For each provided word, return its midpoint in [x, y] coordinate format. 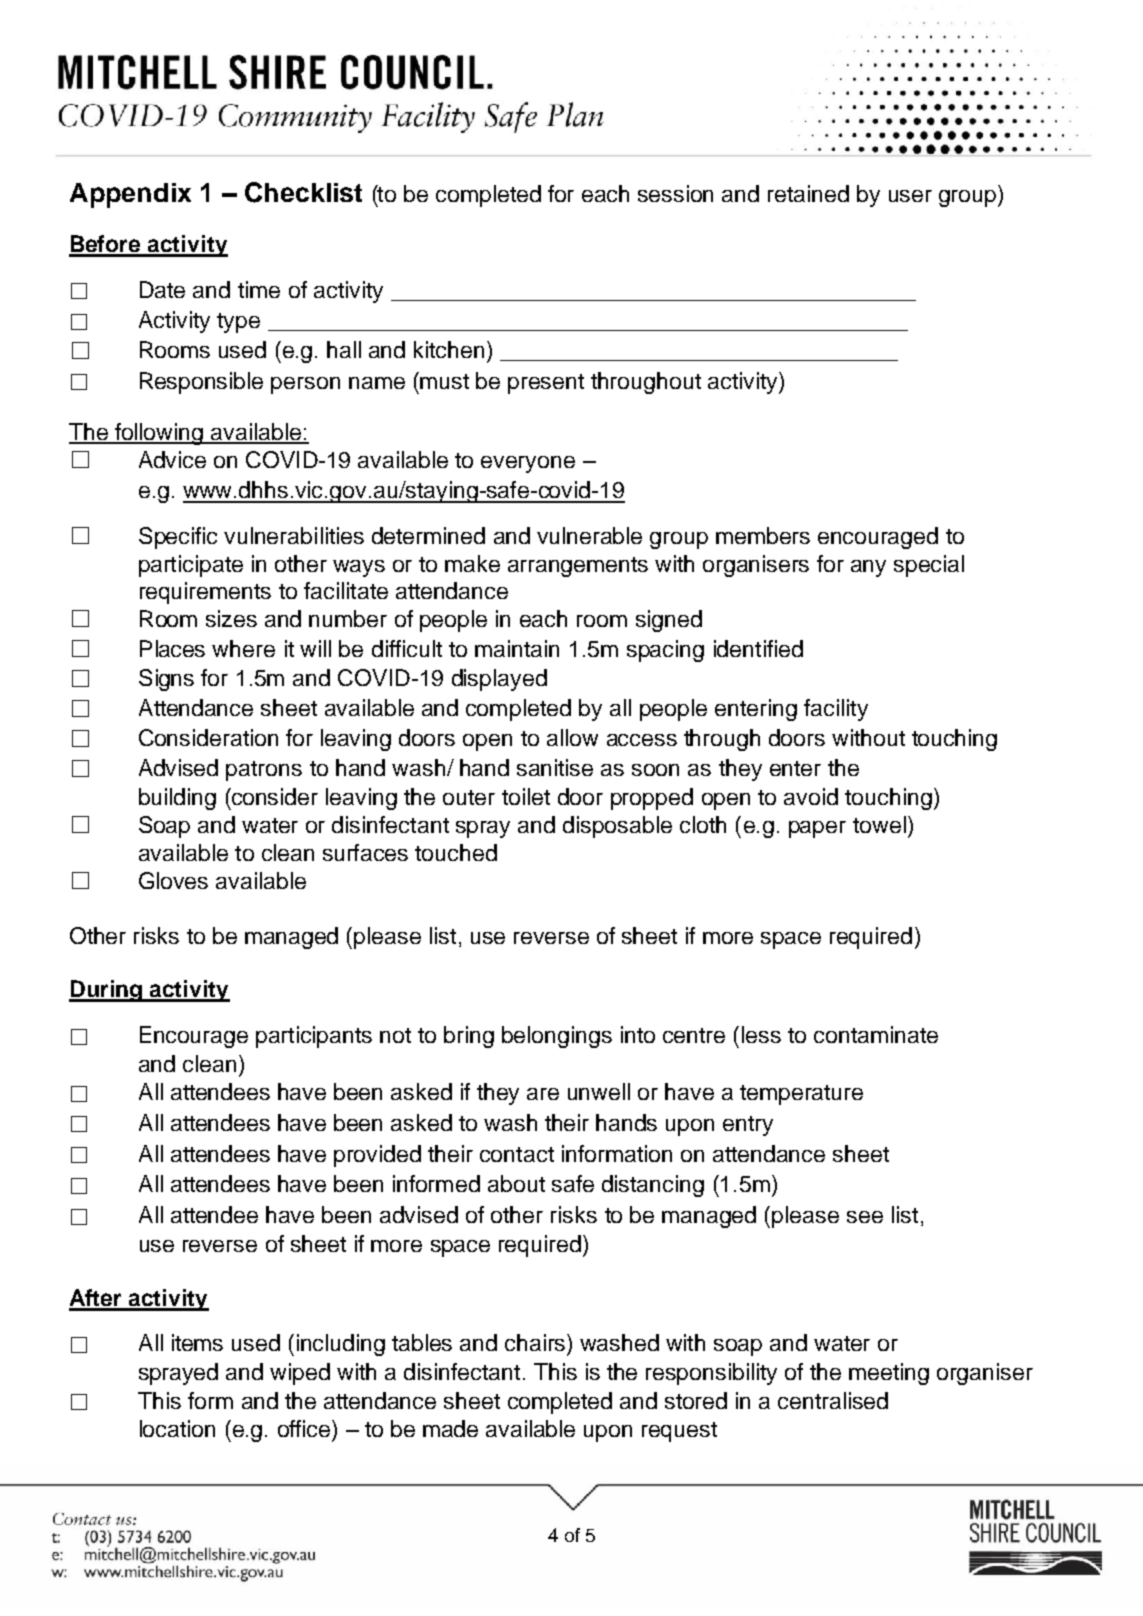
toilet [526, 796]
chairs [536, 1342]
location [177, 1428]
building [177, 799]
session [675, 193]
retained [808, 193]
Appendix [130, 195]
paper [817, 829]
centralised [833, 1400]
